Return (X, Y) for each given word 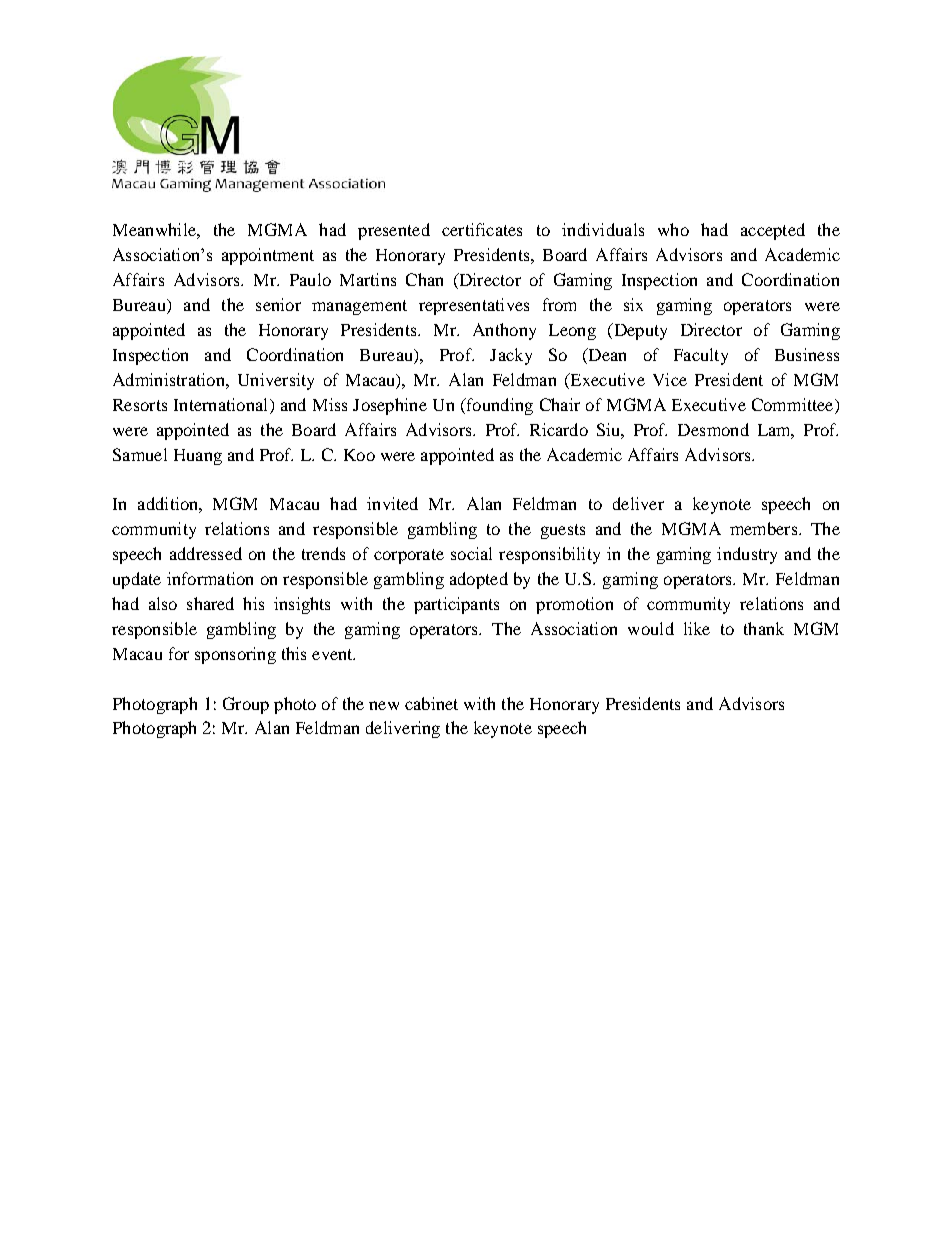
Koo (359, 455)
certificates (482, 229)
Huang (198, 457)
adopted (479, 580)
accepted (773, 231)
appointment (268, 256)
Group (246, 705)
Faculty (701, 356)
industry (747, 555)
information (210, 578)
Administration (170, 379)
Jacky (511, 356)
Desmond (713, 429)
